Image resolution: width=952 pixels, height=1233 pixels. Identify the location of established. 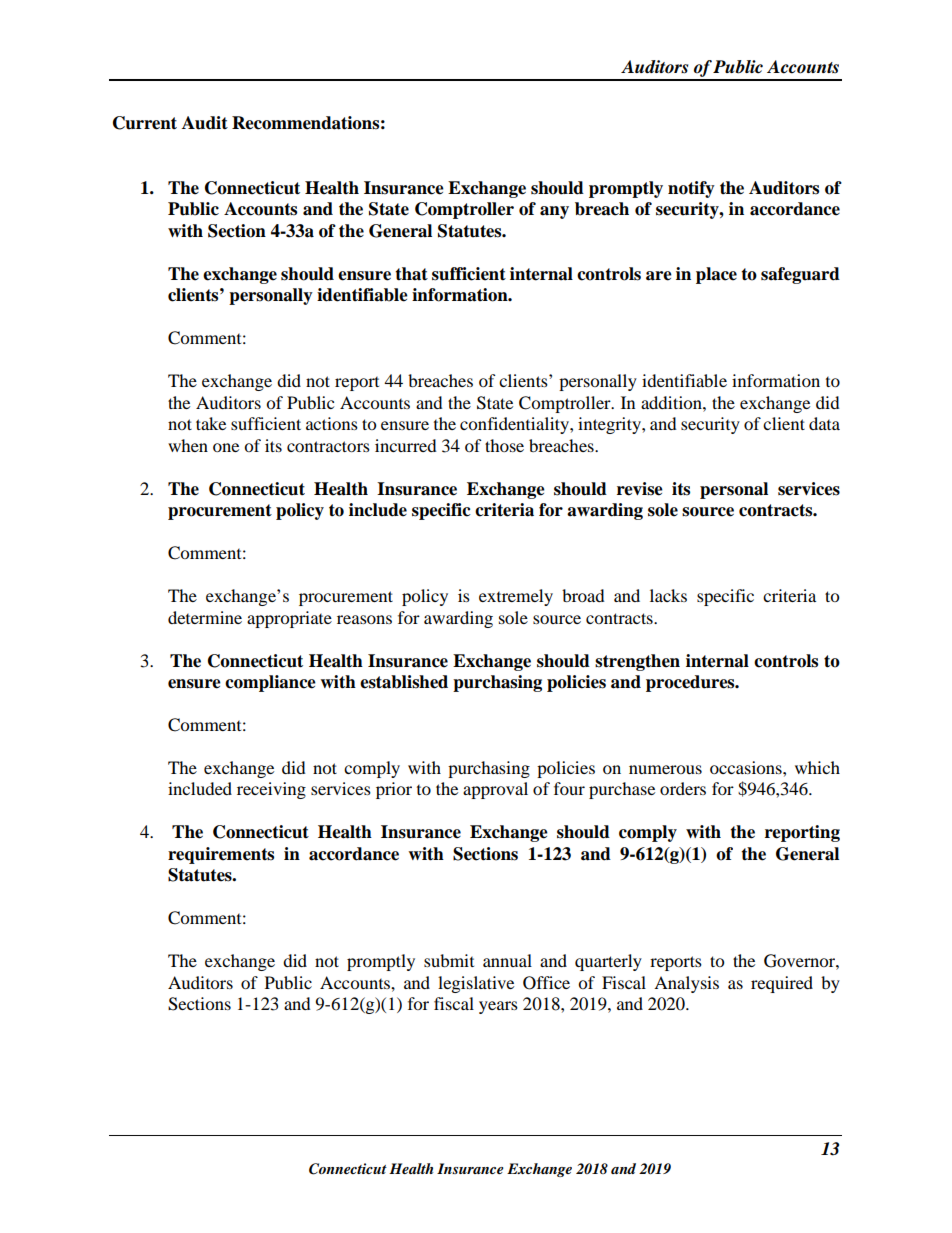
(404, 682).
